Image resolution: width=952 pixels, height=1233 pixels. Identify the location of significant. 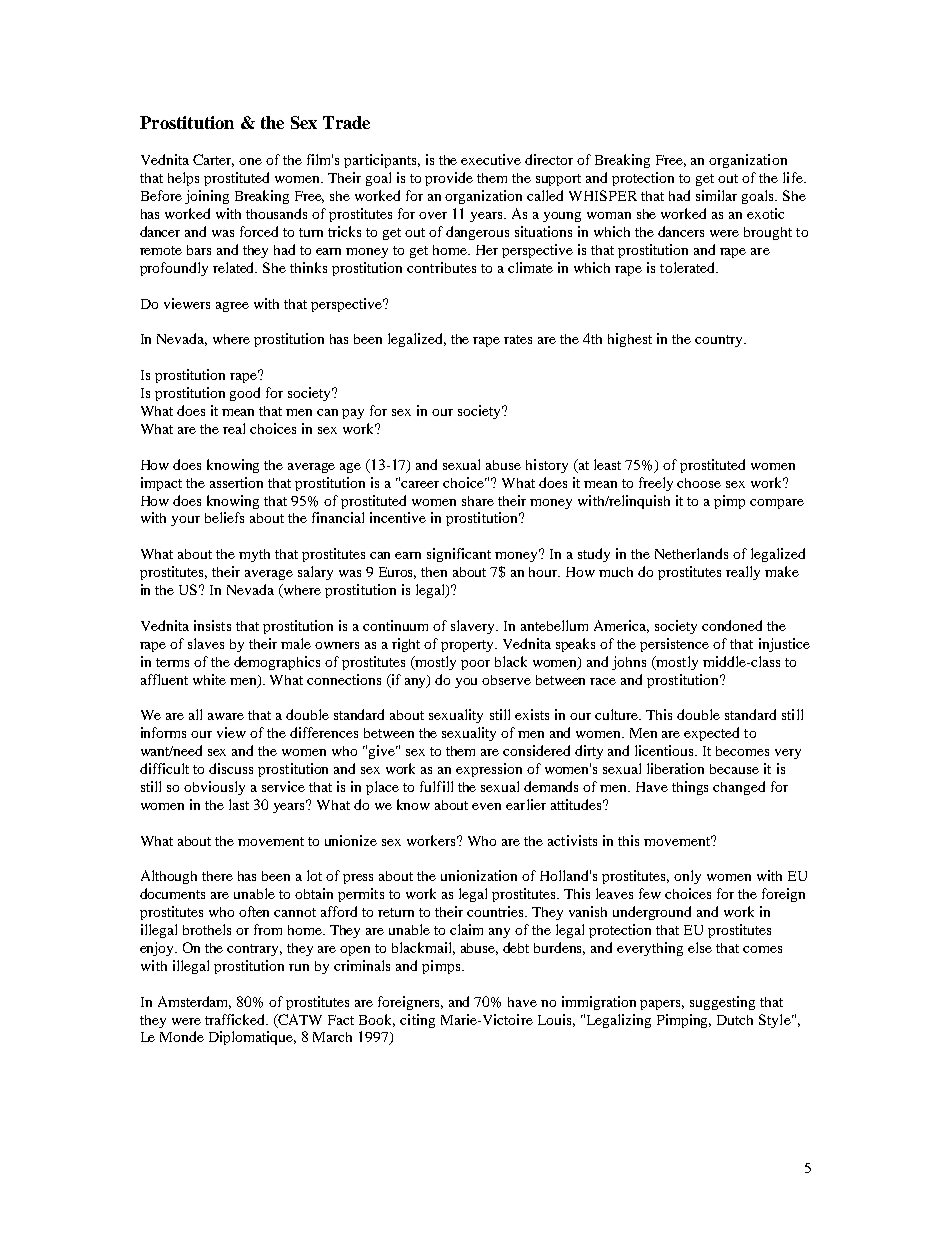
(459, 555).
